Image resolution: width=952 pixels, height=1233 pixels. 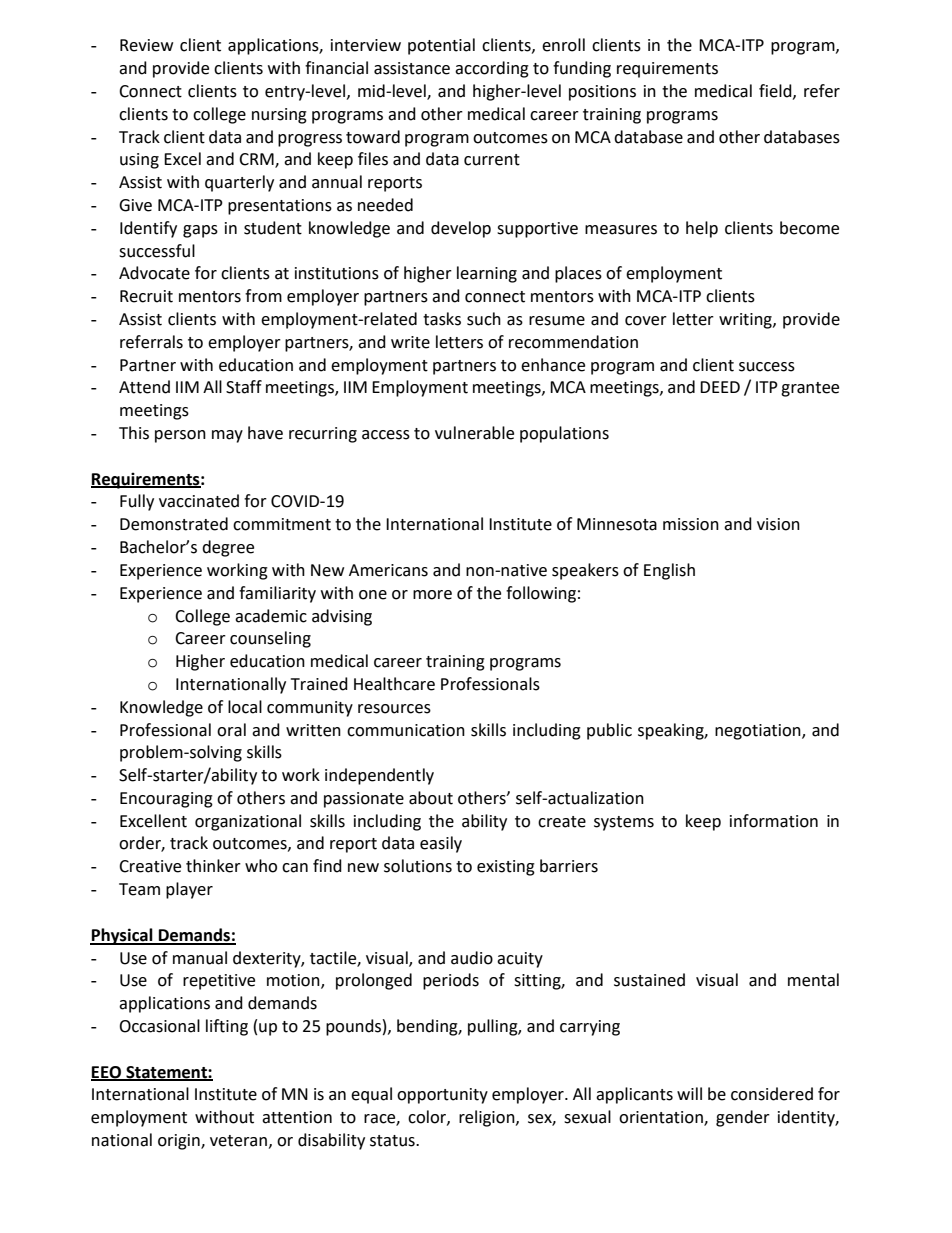 What do you see at coordinates (720, 387) in the screenshot?
I see `DEED` at bounding box center [720, 387].
